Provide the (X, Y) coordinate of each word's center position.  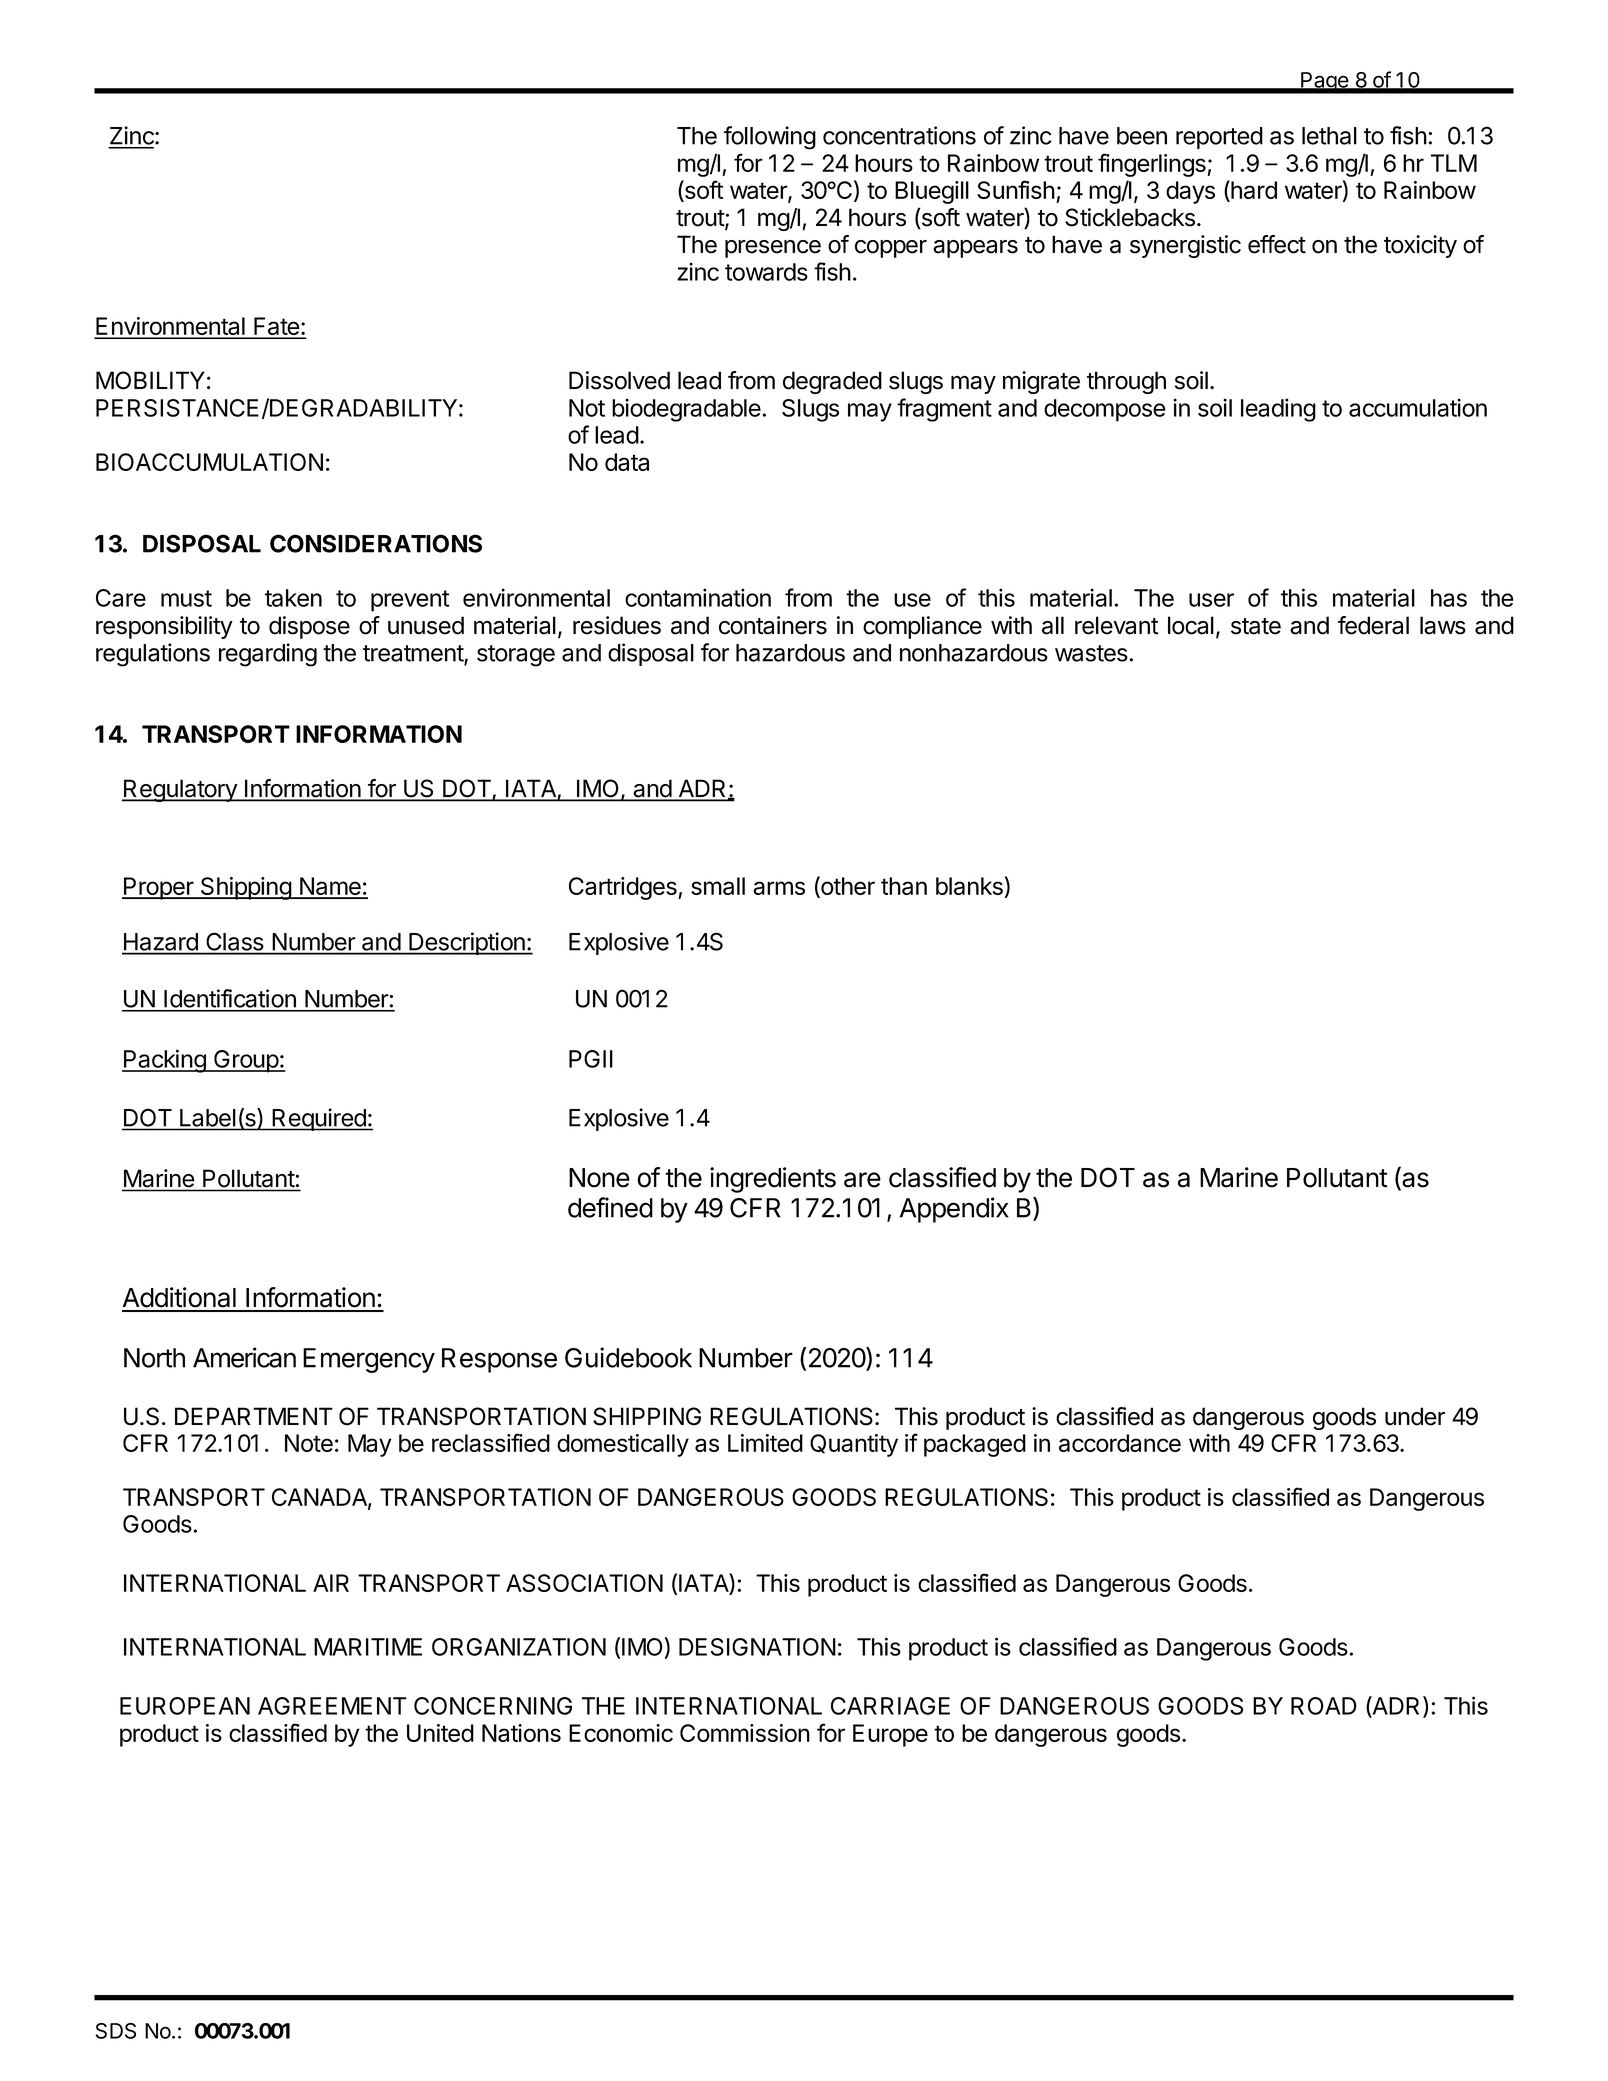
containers (773, 625)
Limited (765, 1443)
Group (246, 1061)
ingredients (773, 1180)
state (1256, 626)
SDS (116, 2031)
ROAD (1324, 1706)
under (1415, 1416)
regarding (268, 655)
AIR (331, 1583)
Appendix (954, 1210)
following (770, 138)
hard (1253, 191)
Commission (745, 1733)
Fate (276, 327)
